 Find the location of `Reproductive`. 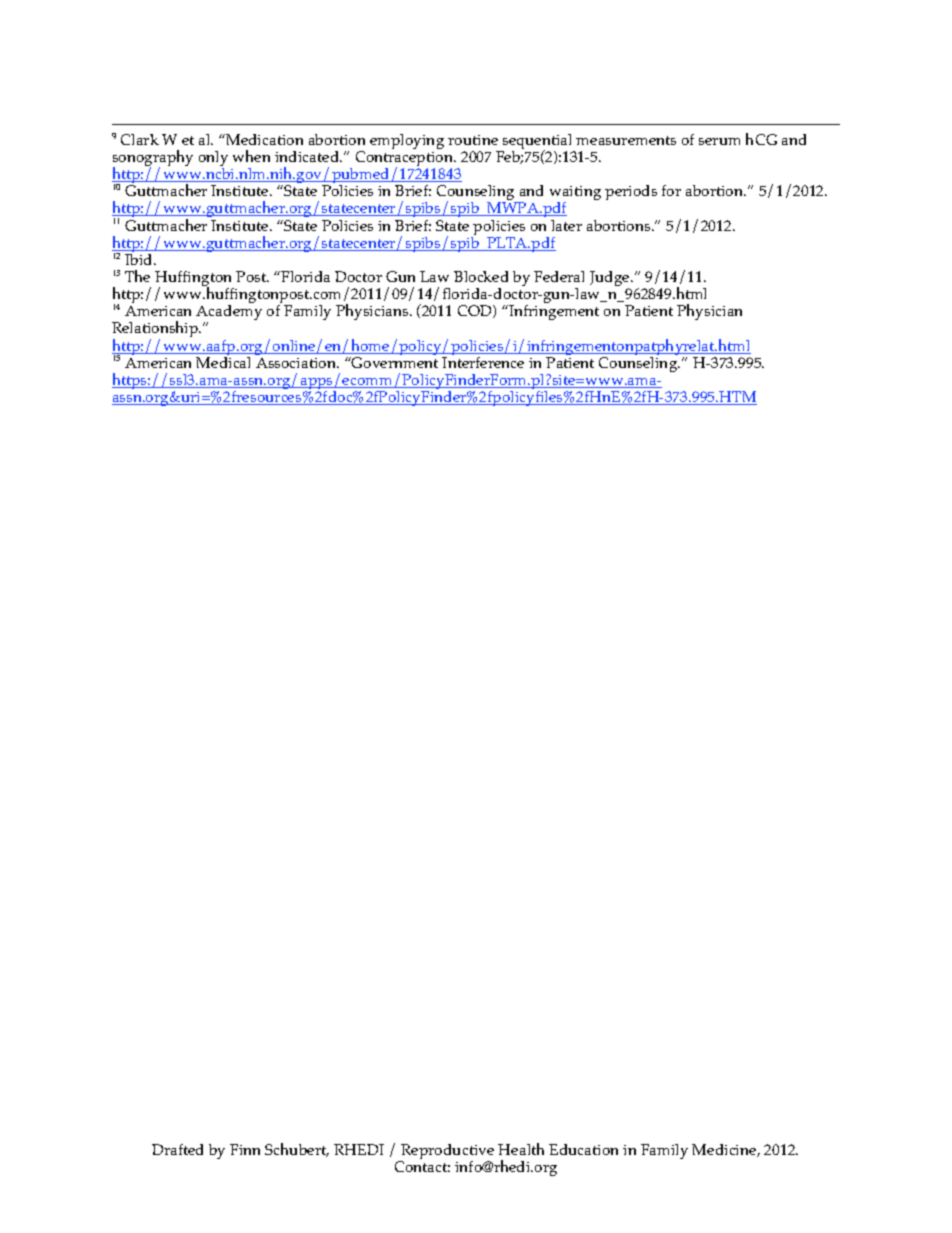

Reproductive is located at coordinates (446, 1153).
